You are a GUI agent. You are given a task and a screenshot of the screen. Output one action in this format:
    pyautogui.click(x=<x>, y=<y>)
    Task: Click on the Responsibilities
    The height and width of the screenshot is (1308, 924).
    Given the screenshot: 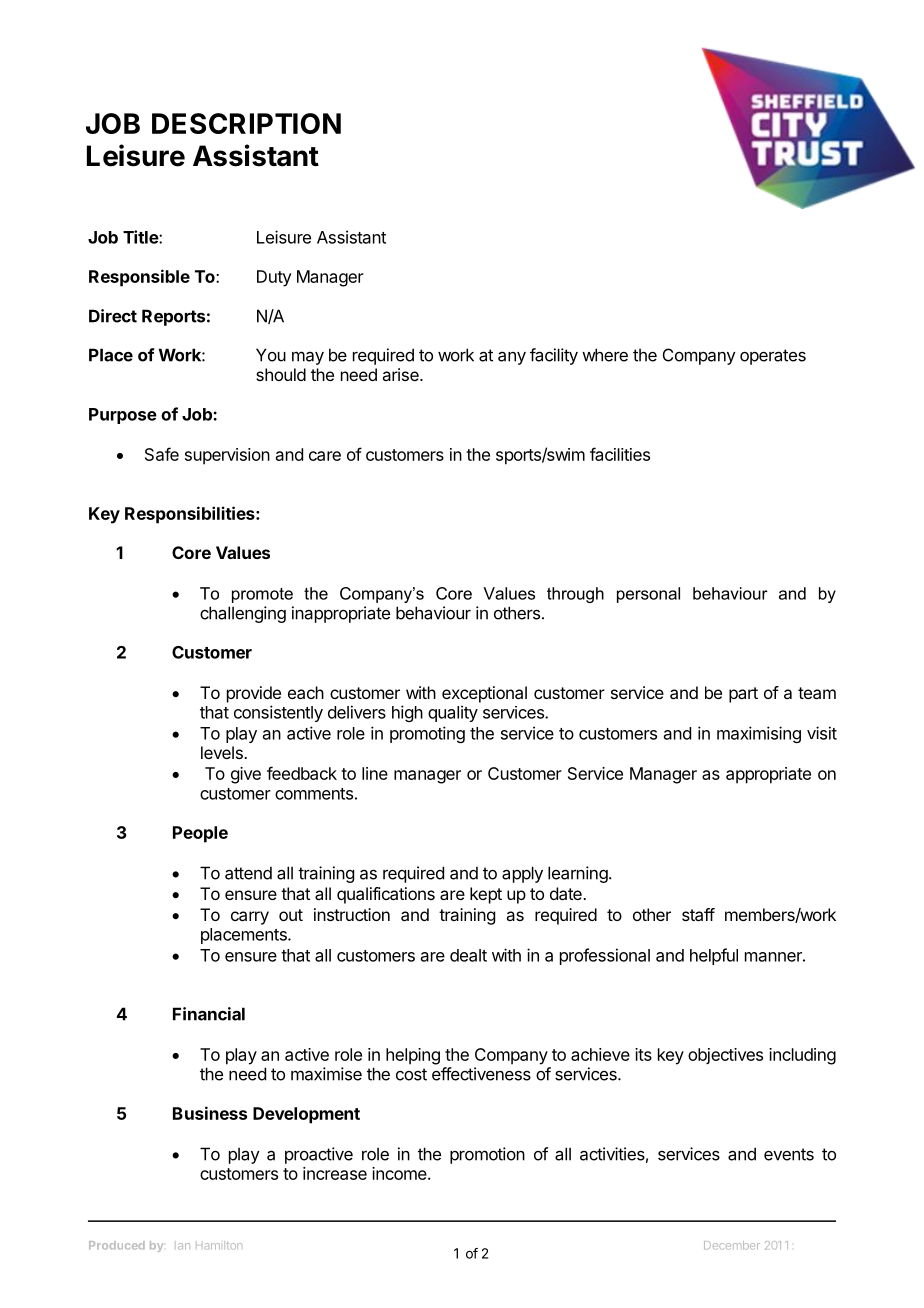 What is the action you would take?
    pyautogui.click(x=191, y=515)
